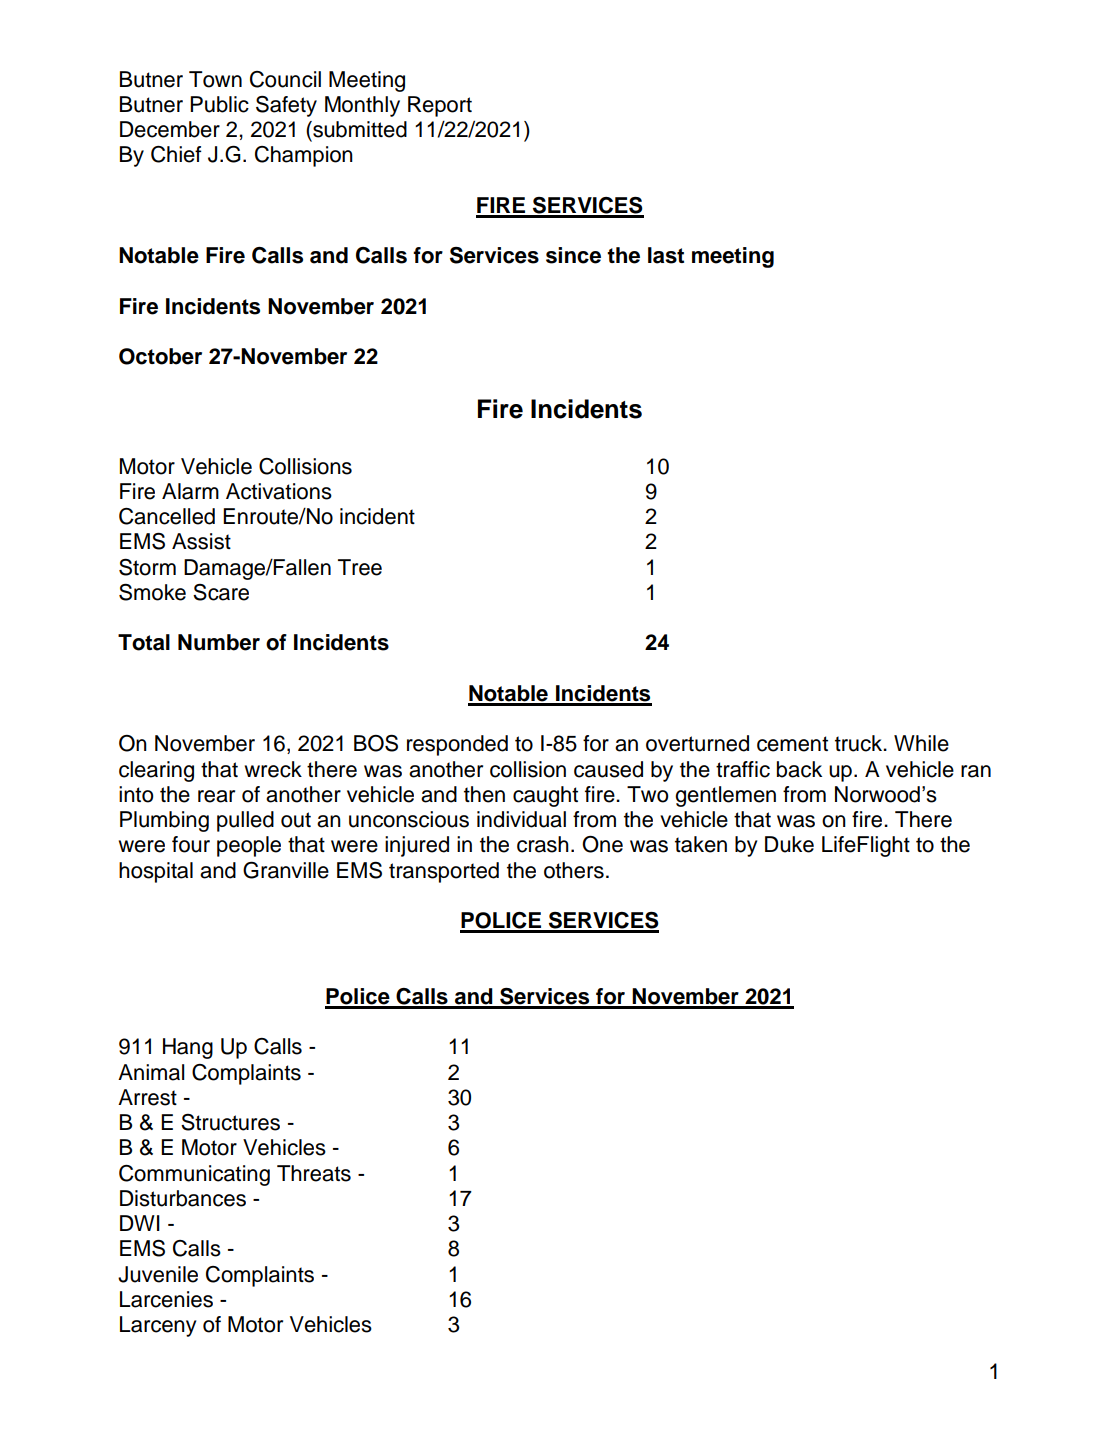 The width and height of the screenshot is (1119, 1449). I want to click on last, so click(666, 255).
